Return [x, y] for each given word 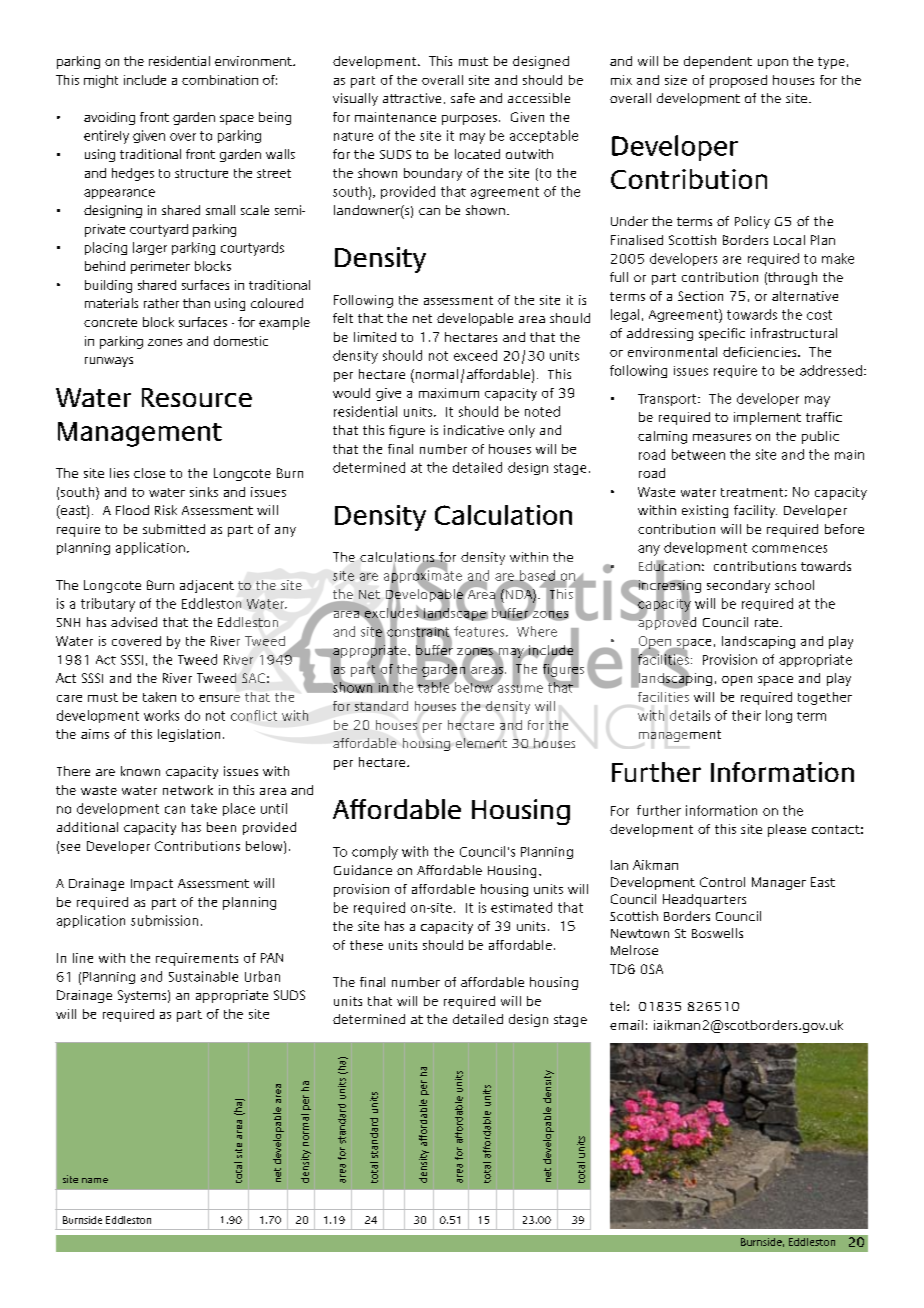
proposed [738, 81]
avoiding [109, 118]
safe [463, 98]
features [480, 631]
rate [766, 622]
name [95, 1180]
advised [134, 622]
